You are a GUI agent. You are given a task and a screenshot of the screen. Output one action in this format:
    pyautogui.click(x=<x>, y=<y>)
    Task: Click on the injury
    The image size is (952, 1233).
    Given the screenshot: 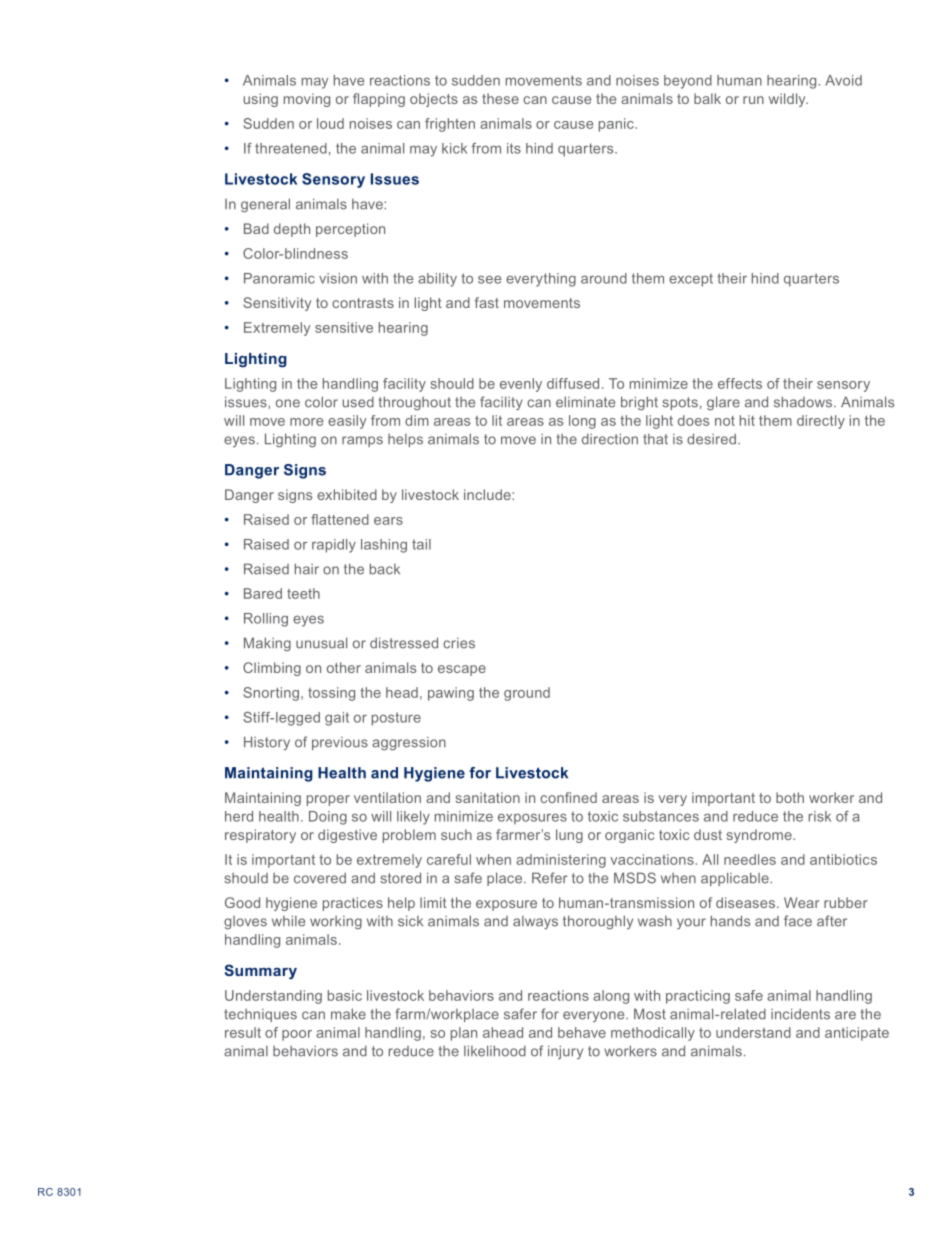 What is the action you would take?
    pyautogui.click(x=565, y=1052)
